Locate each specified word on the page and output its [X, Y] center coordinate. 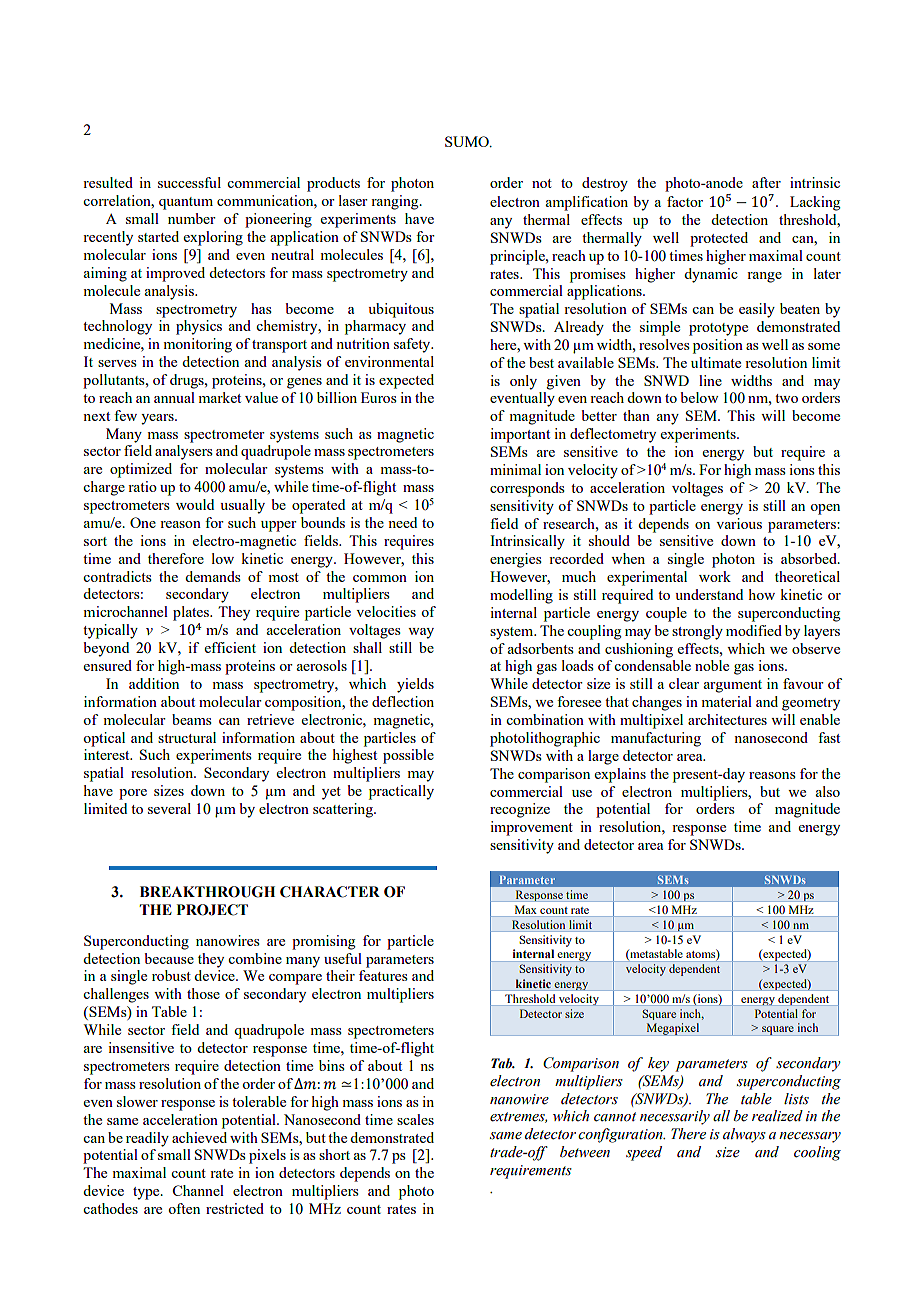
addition [154, 683]
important [520, 435]
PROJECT [212, 910]
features [383, 975]
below [699, 397]
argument [732, 686]
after [766, 182]
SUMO [468, 141]
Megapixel [673, 1029]
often [184, 1208]
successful [189, 182]
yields [415, 685]
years [158, 419]
